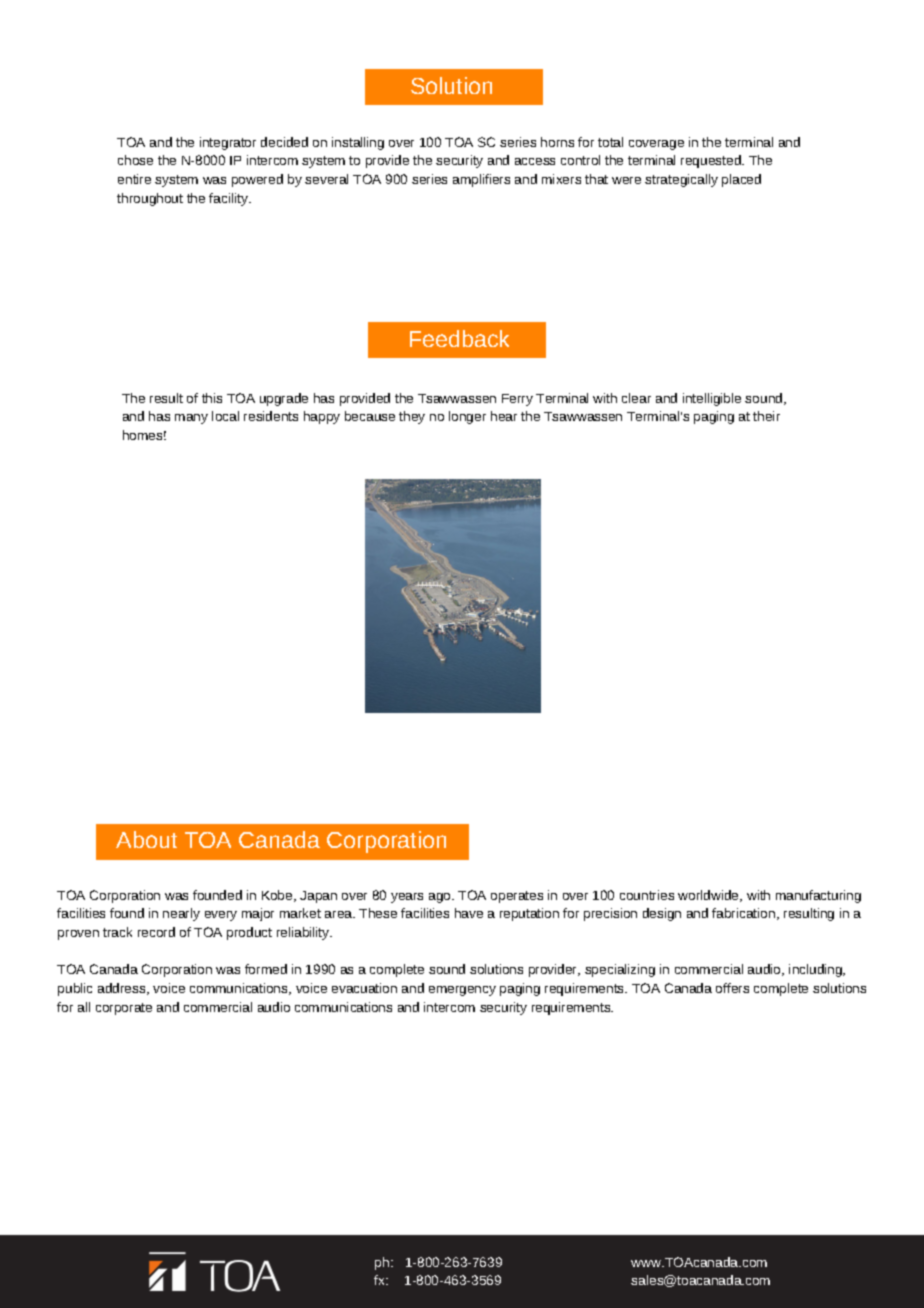 Image resolution: width=924 pixels, height=1308 pixels. Describe the element at coordinates (191, 419) in the screenshot. I see `many` at that location.
